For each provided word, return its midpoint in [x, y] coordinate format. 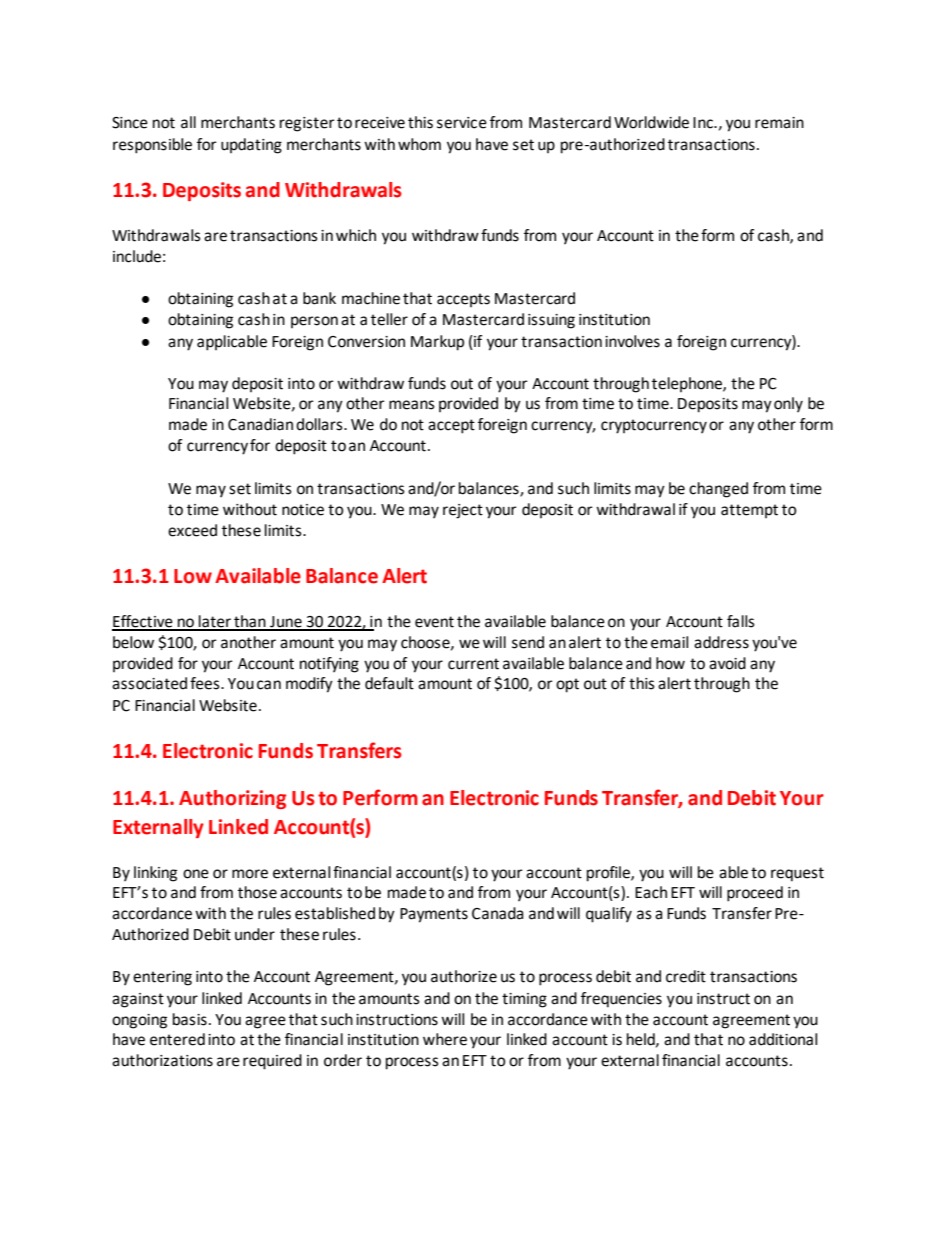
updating [251, 146]
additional [783, 1039]
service [462, 123]
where [445, 1039]
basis [190, 1019]
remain [779, 123]
